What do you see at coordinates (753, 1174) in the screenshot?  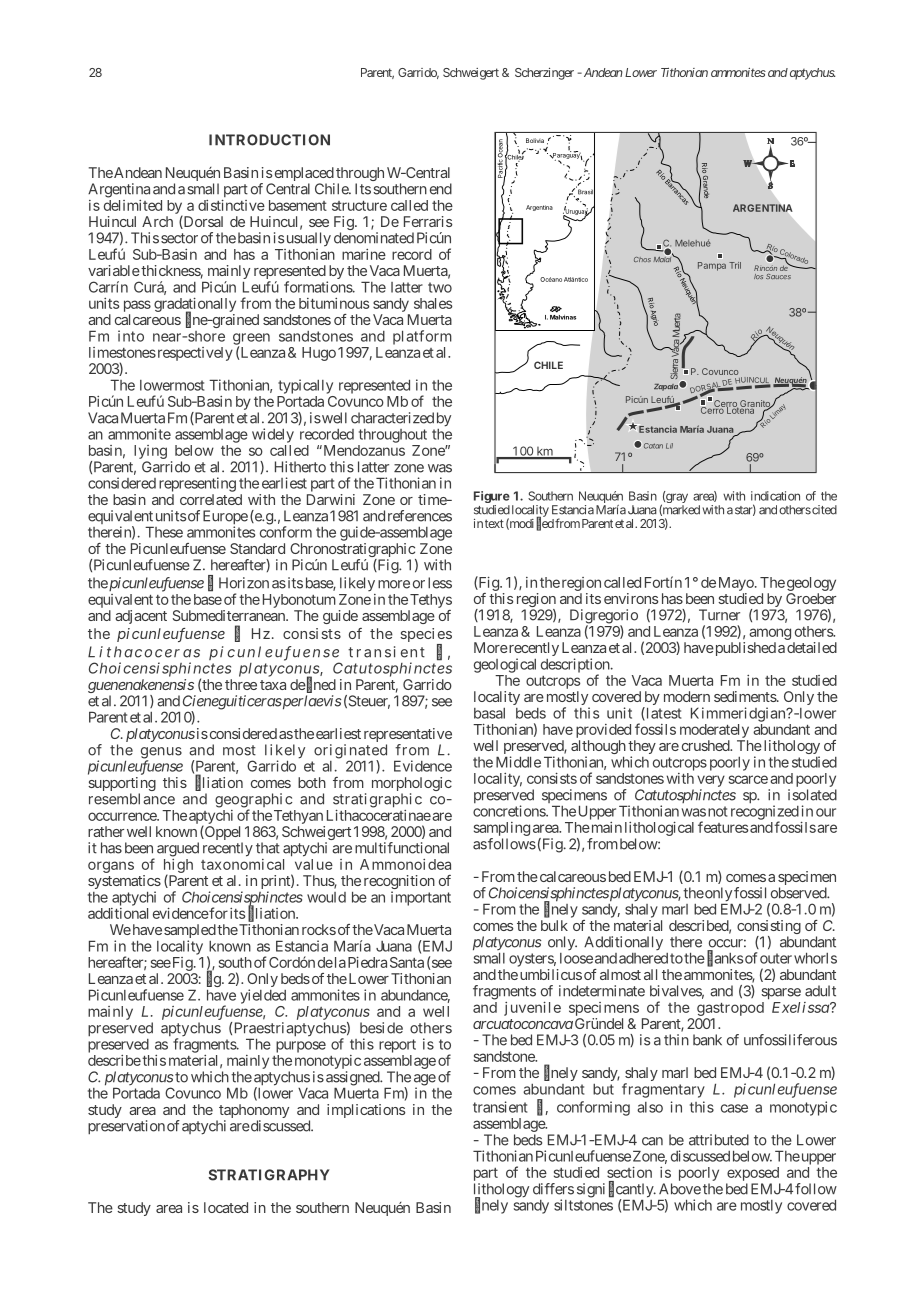 I see `exposed` at bounding box center [753, 1174].
